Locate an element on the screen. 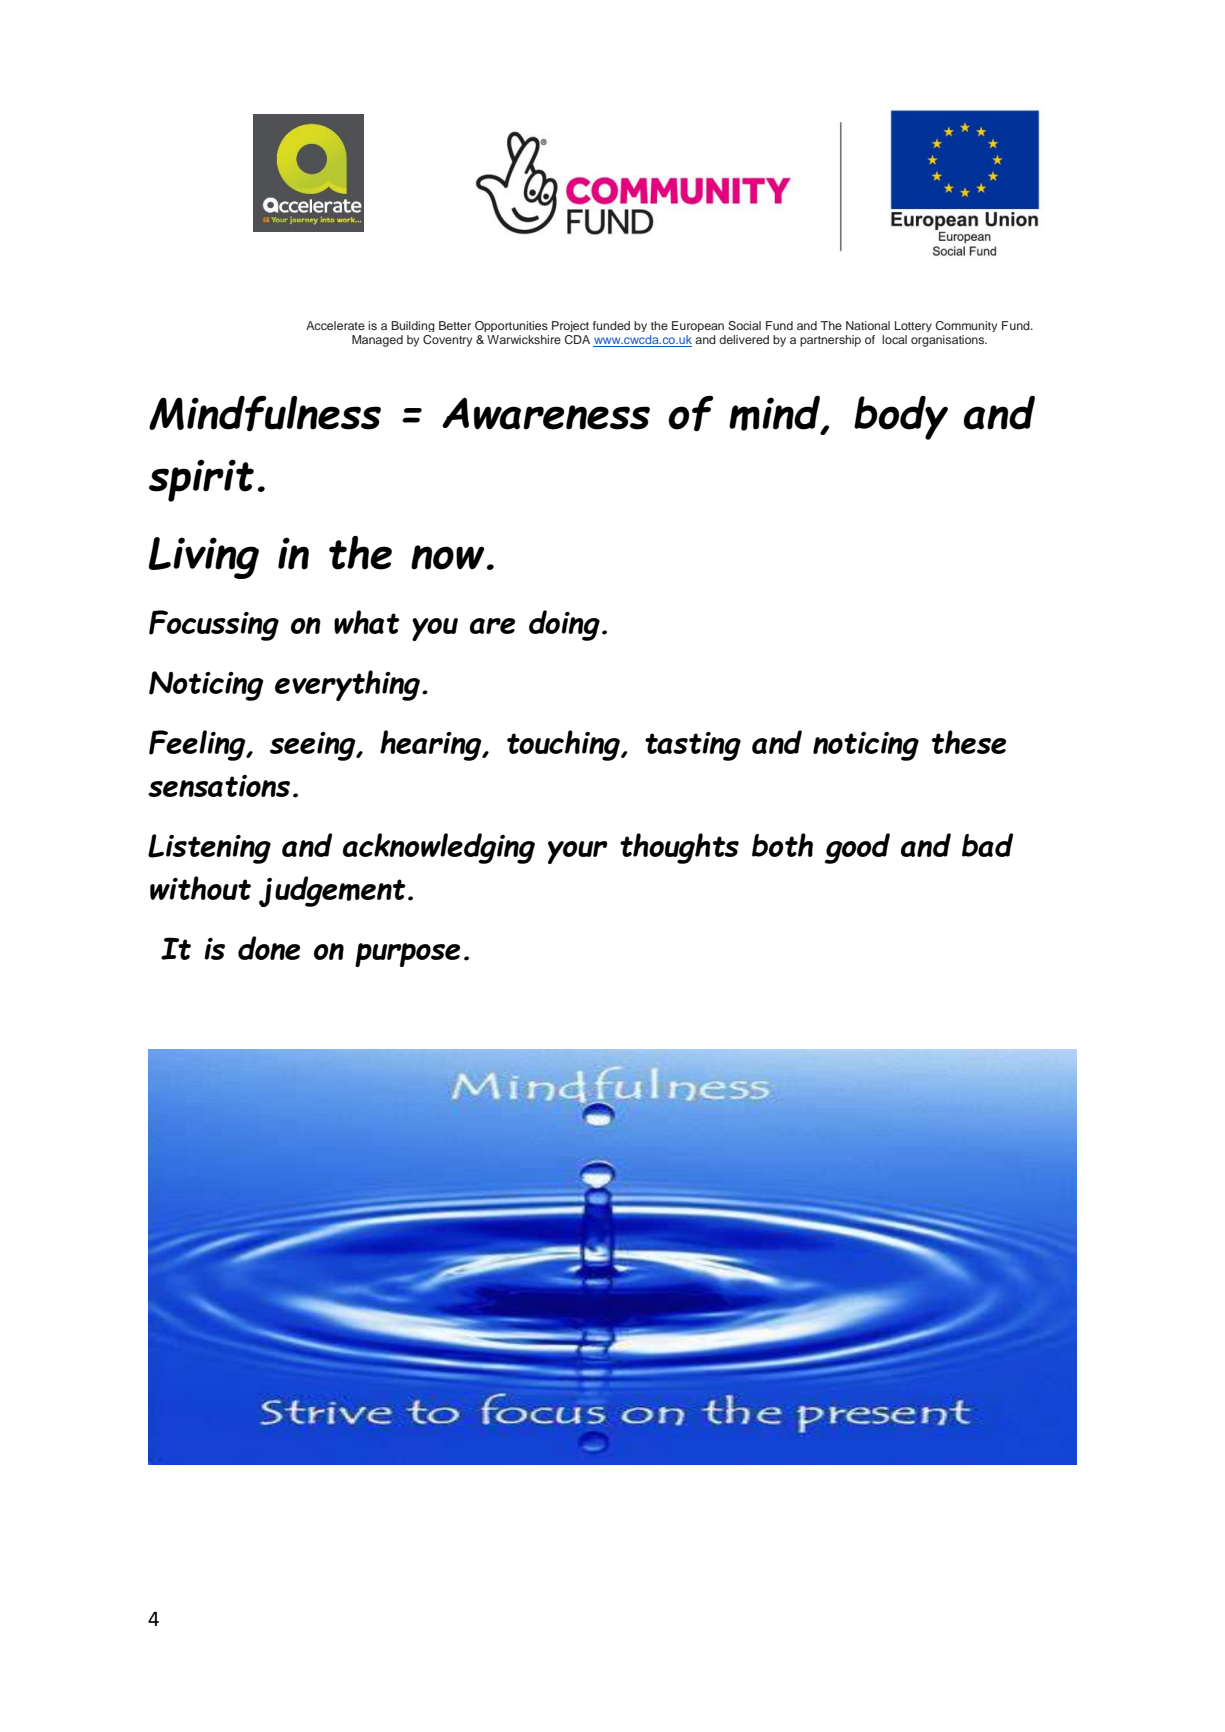  Project is located at coordinates (570, 326).
